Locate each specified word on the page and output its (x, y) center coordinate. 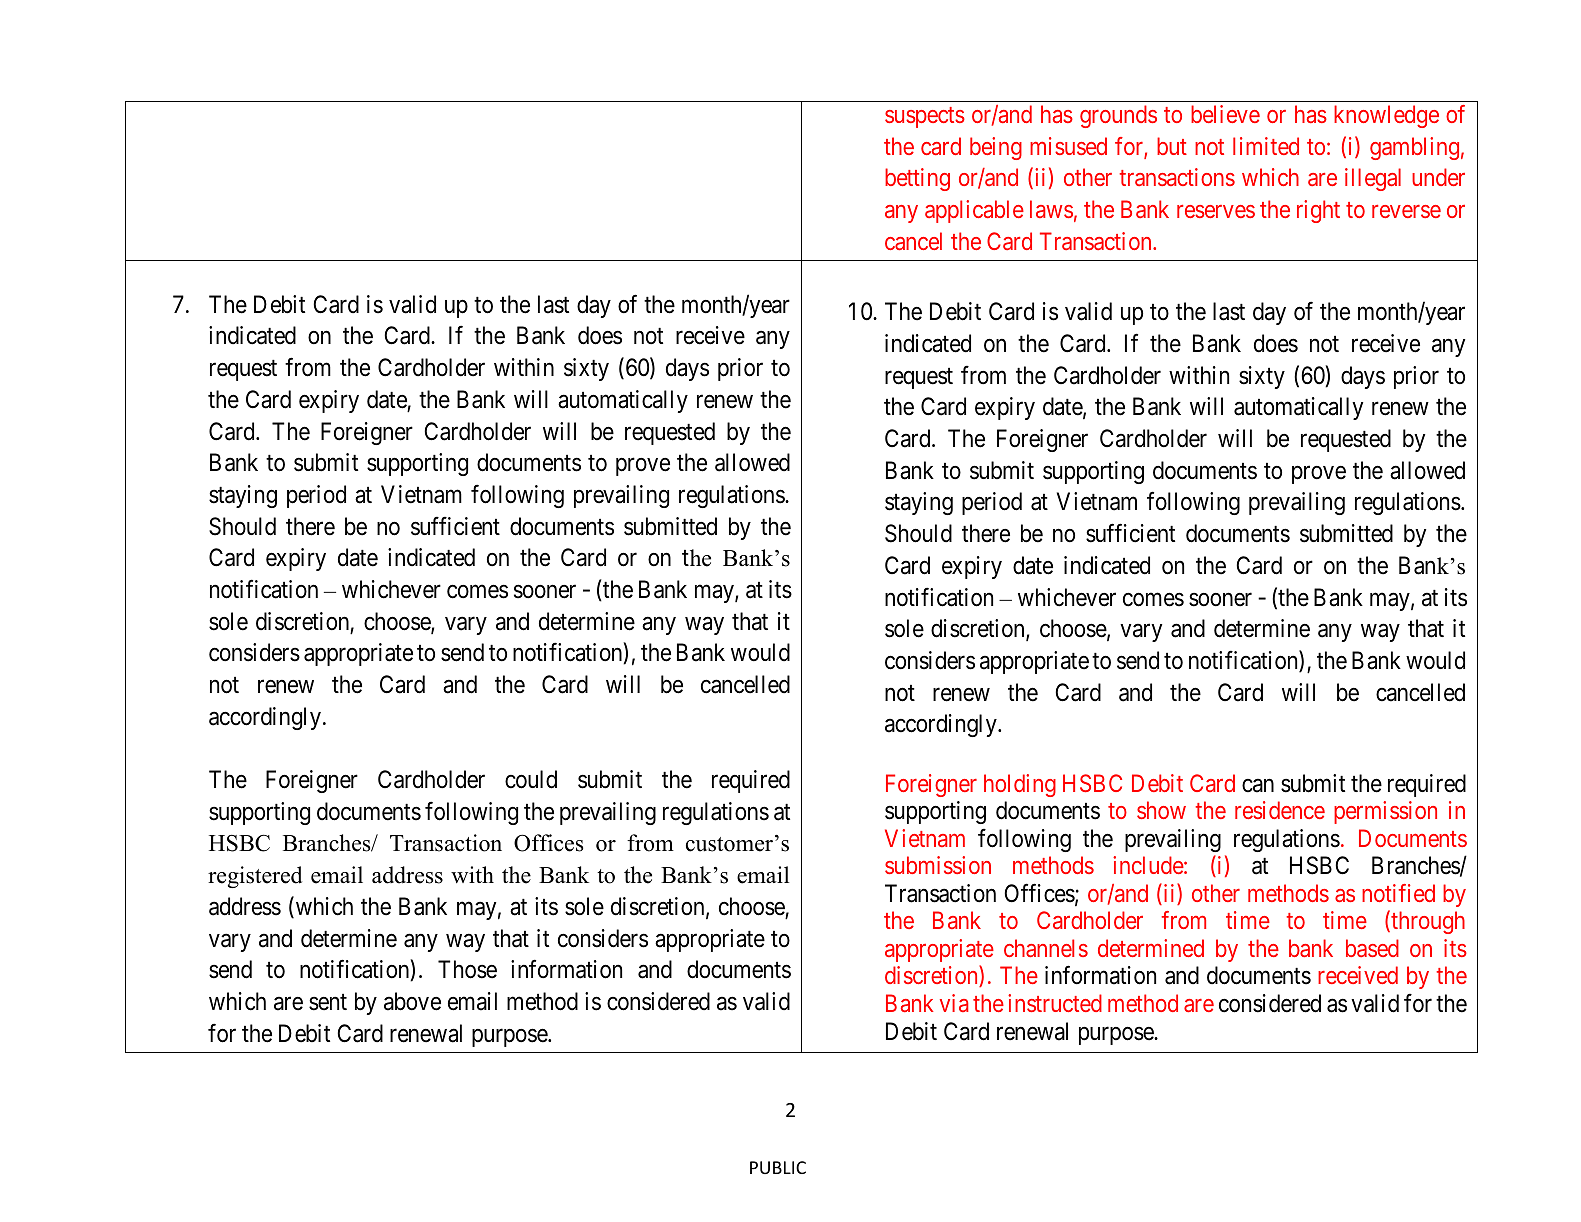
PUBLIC (778, 1167)
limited (1266, 146)
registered (255, 877)
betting (917, 179)
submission (938, 865)
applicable (974, 211)
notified (1398, 893)
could (531, 779)
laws (1051, 209)
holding (1020, 785)
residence (1280, 810)
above (412, 1001)
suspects (925, 117)
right (1318, 211)
